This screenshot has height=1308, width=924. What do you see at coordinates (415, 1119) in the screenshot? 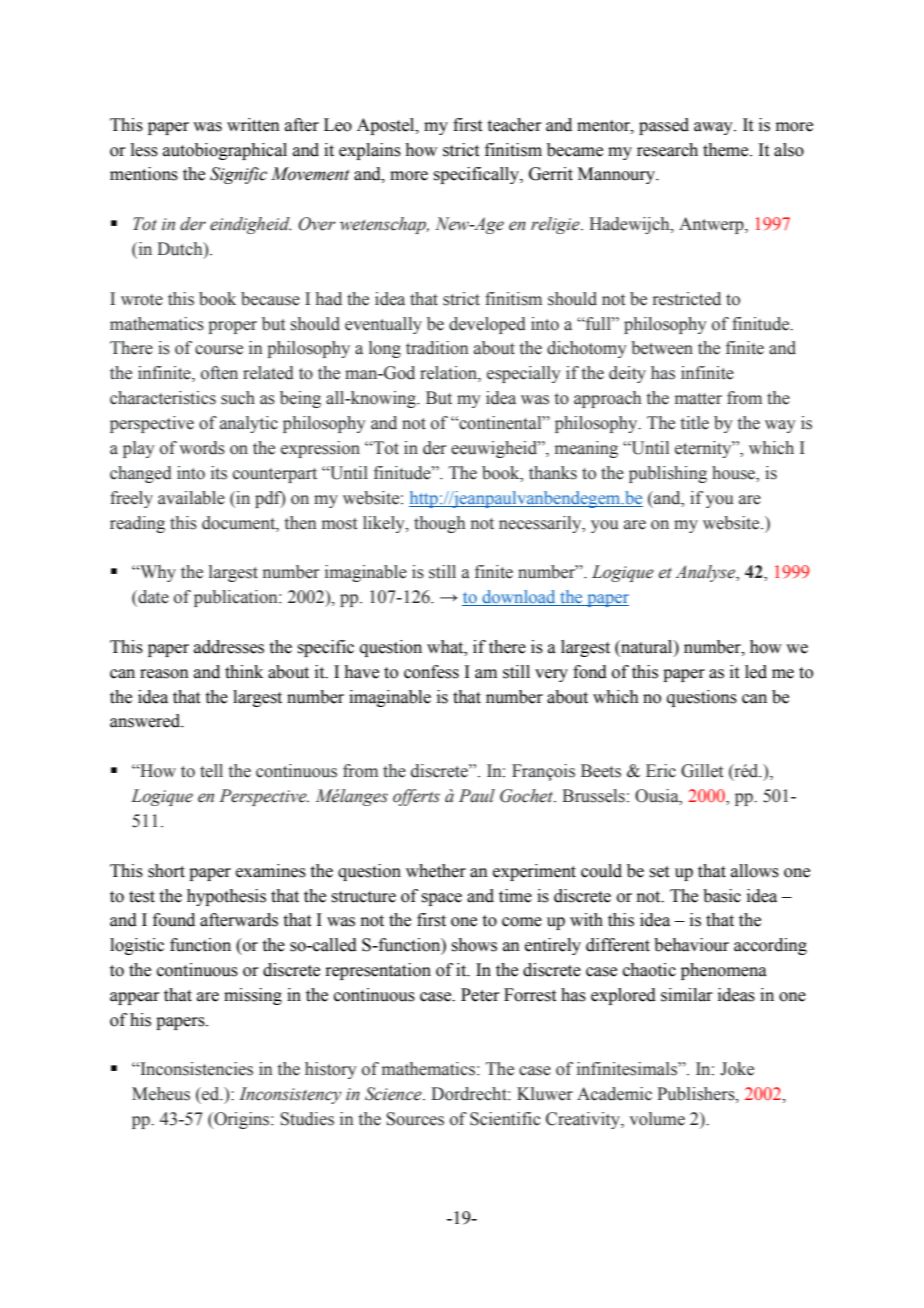
I see `Sources` at bounding box center [415, 1119].
